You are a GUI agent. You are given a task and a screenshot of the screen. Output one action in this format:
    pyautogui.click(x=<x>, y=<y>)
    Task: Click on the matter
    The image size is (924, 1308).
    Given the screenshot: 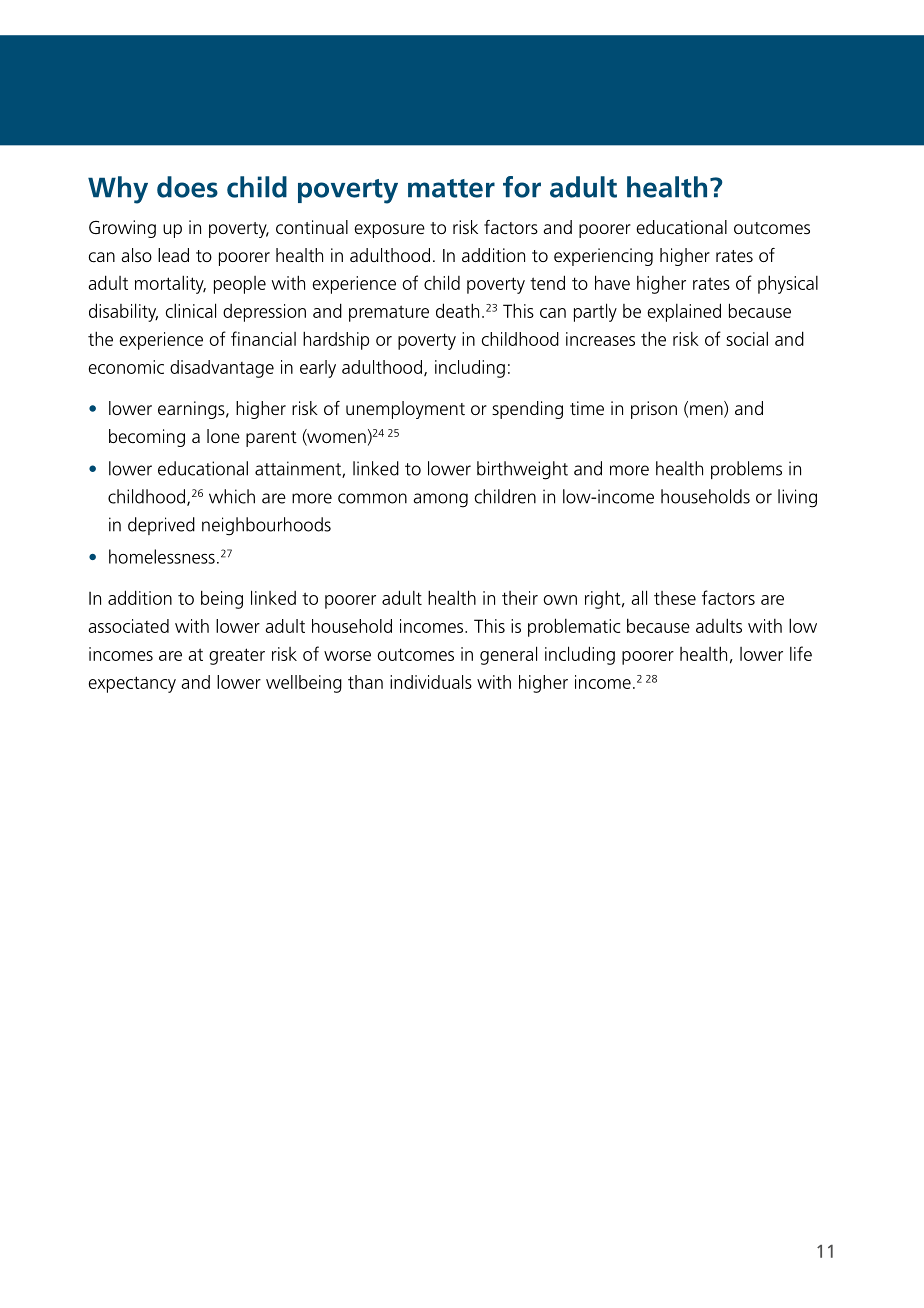 What is the action you would take?
    pyautogui.click(x=451, y=188)
